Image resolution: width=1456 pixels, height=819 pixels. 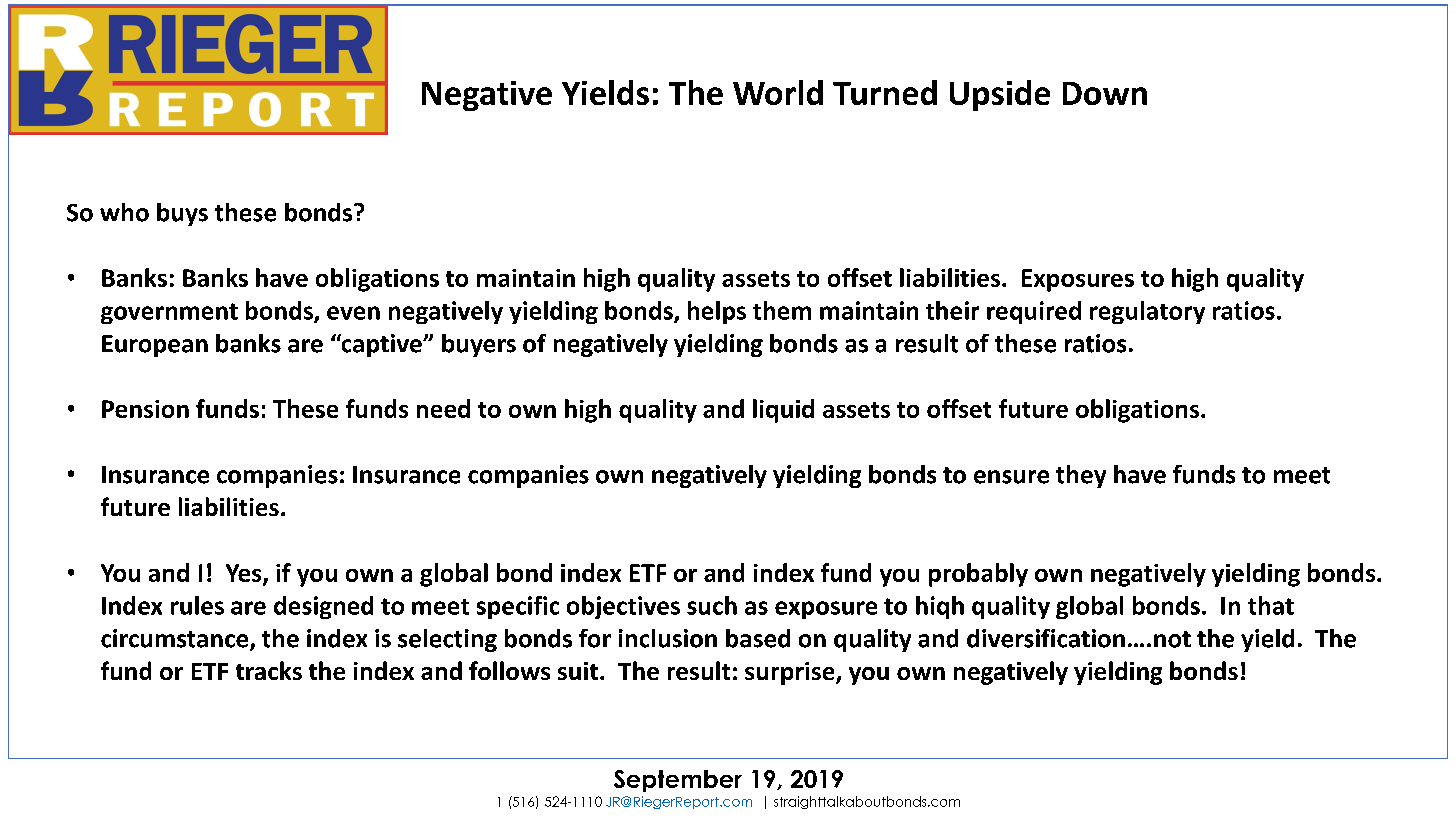 I want to click on required, so click(x=1034, y=312).
